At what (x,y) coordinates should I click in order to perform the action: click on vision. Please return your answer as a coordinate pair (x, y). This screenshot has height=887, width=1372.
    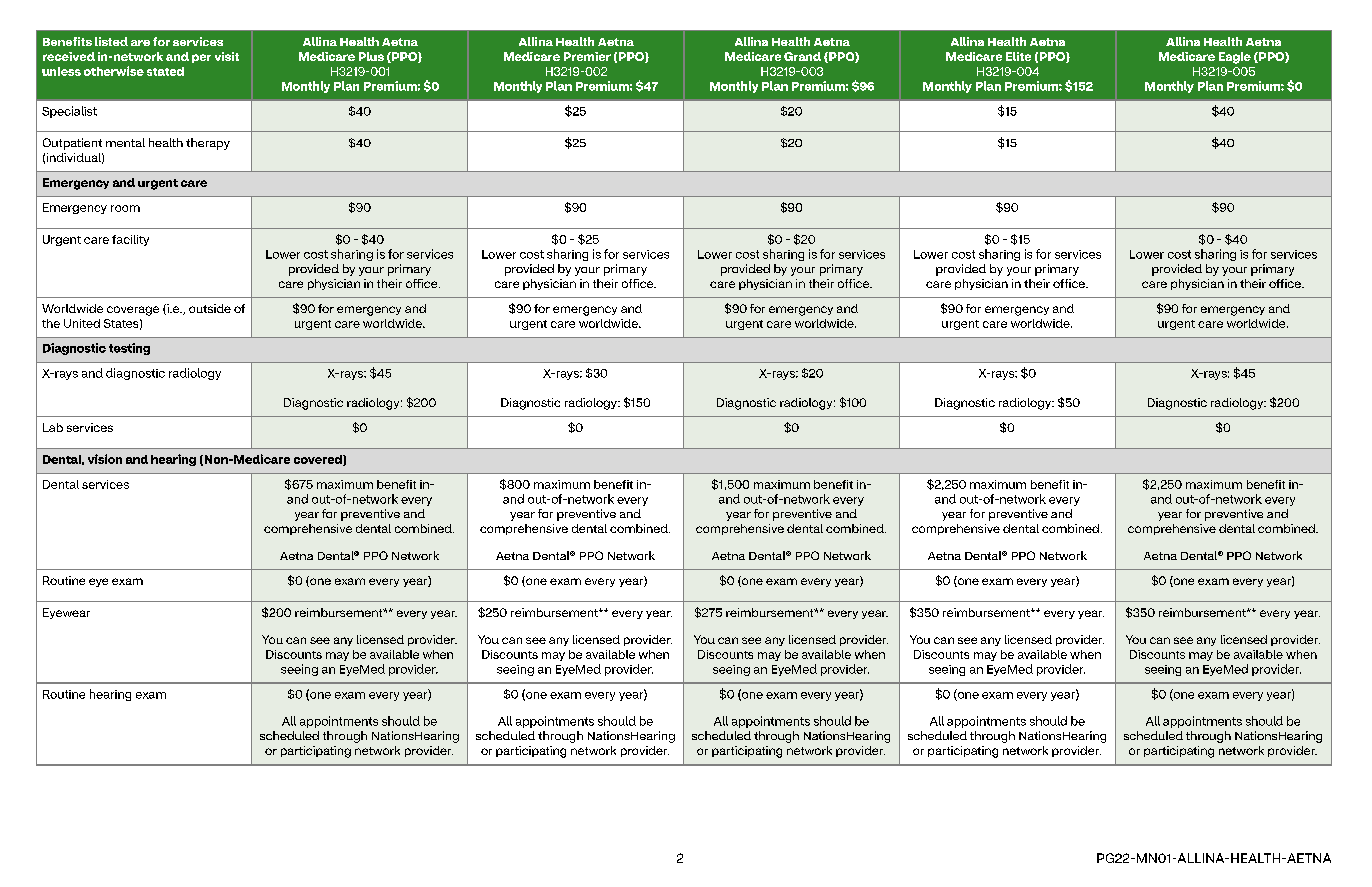
    Looking at the image, I should click on (105, 459).
